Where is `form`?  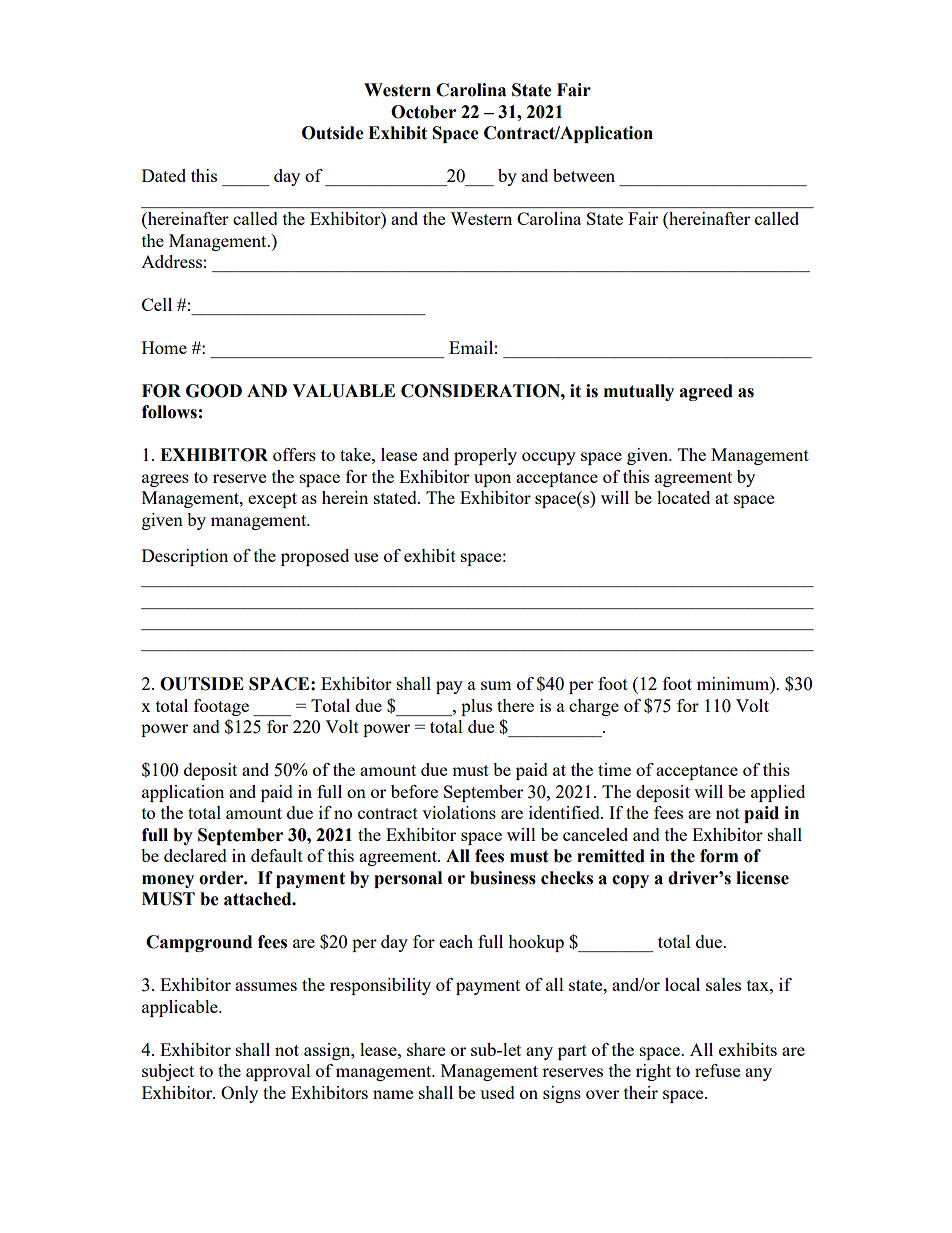 form is located at coordinates (719, 856).
